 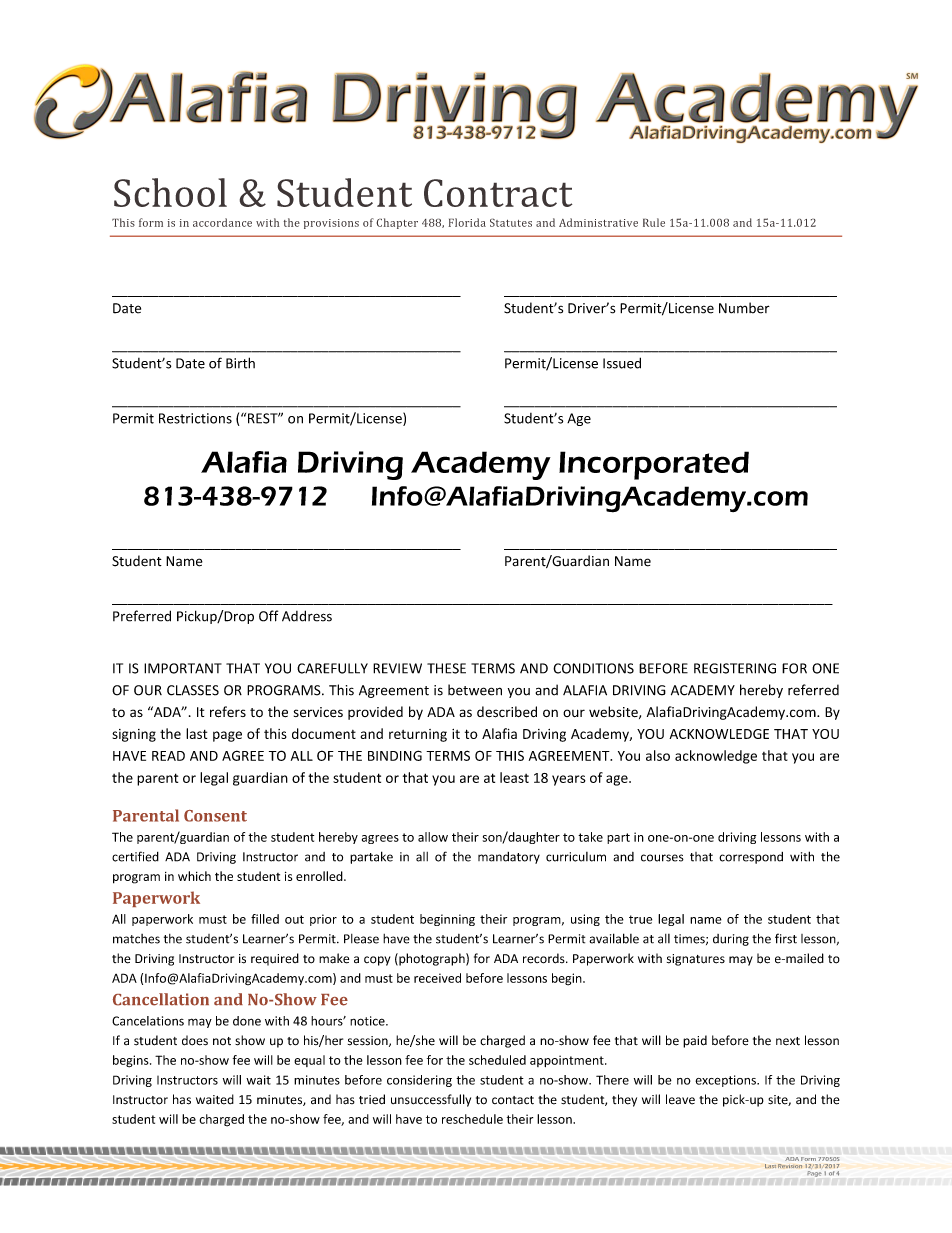 What do you see at coordinates (658, 755) in the page?
I see `also` at bounding box center [658, 755].
